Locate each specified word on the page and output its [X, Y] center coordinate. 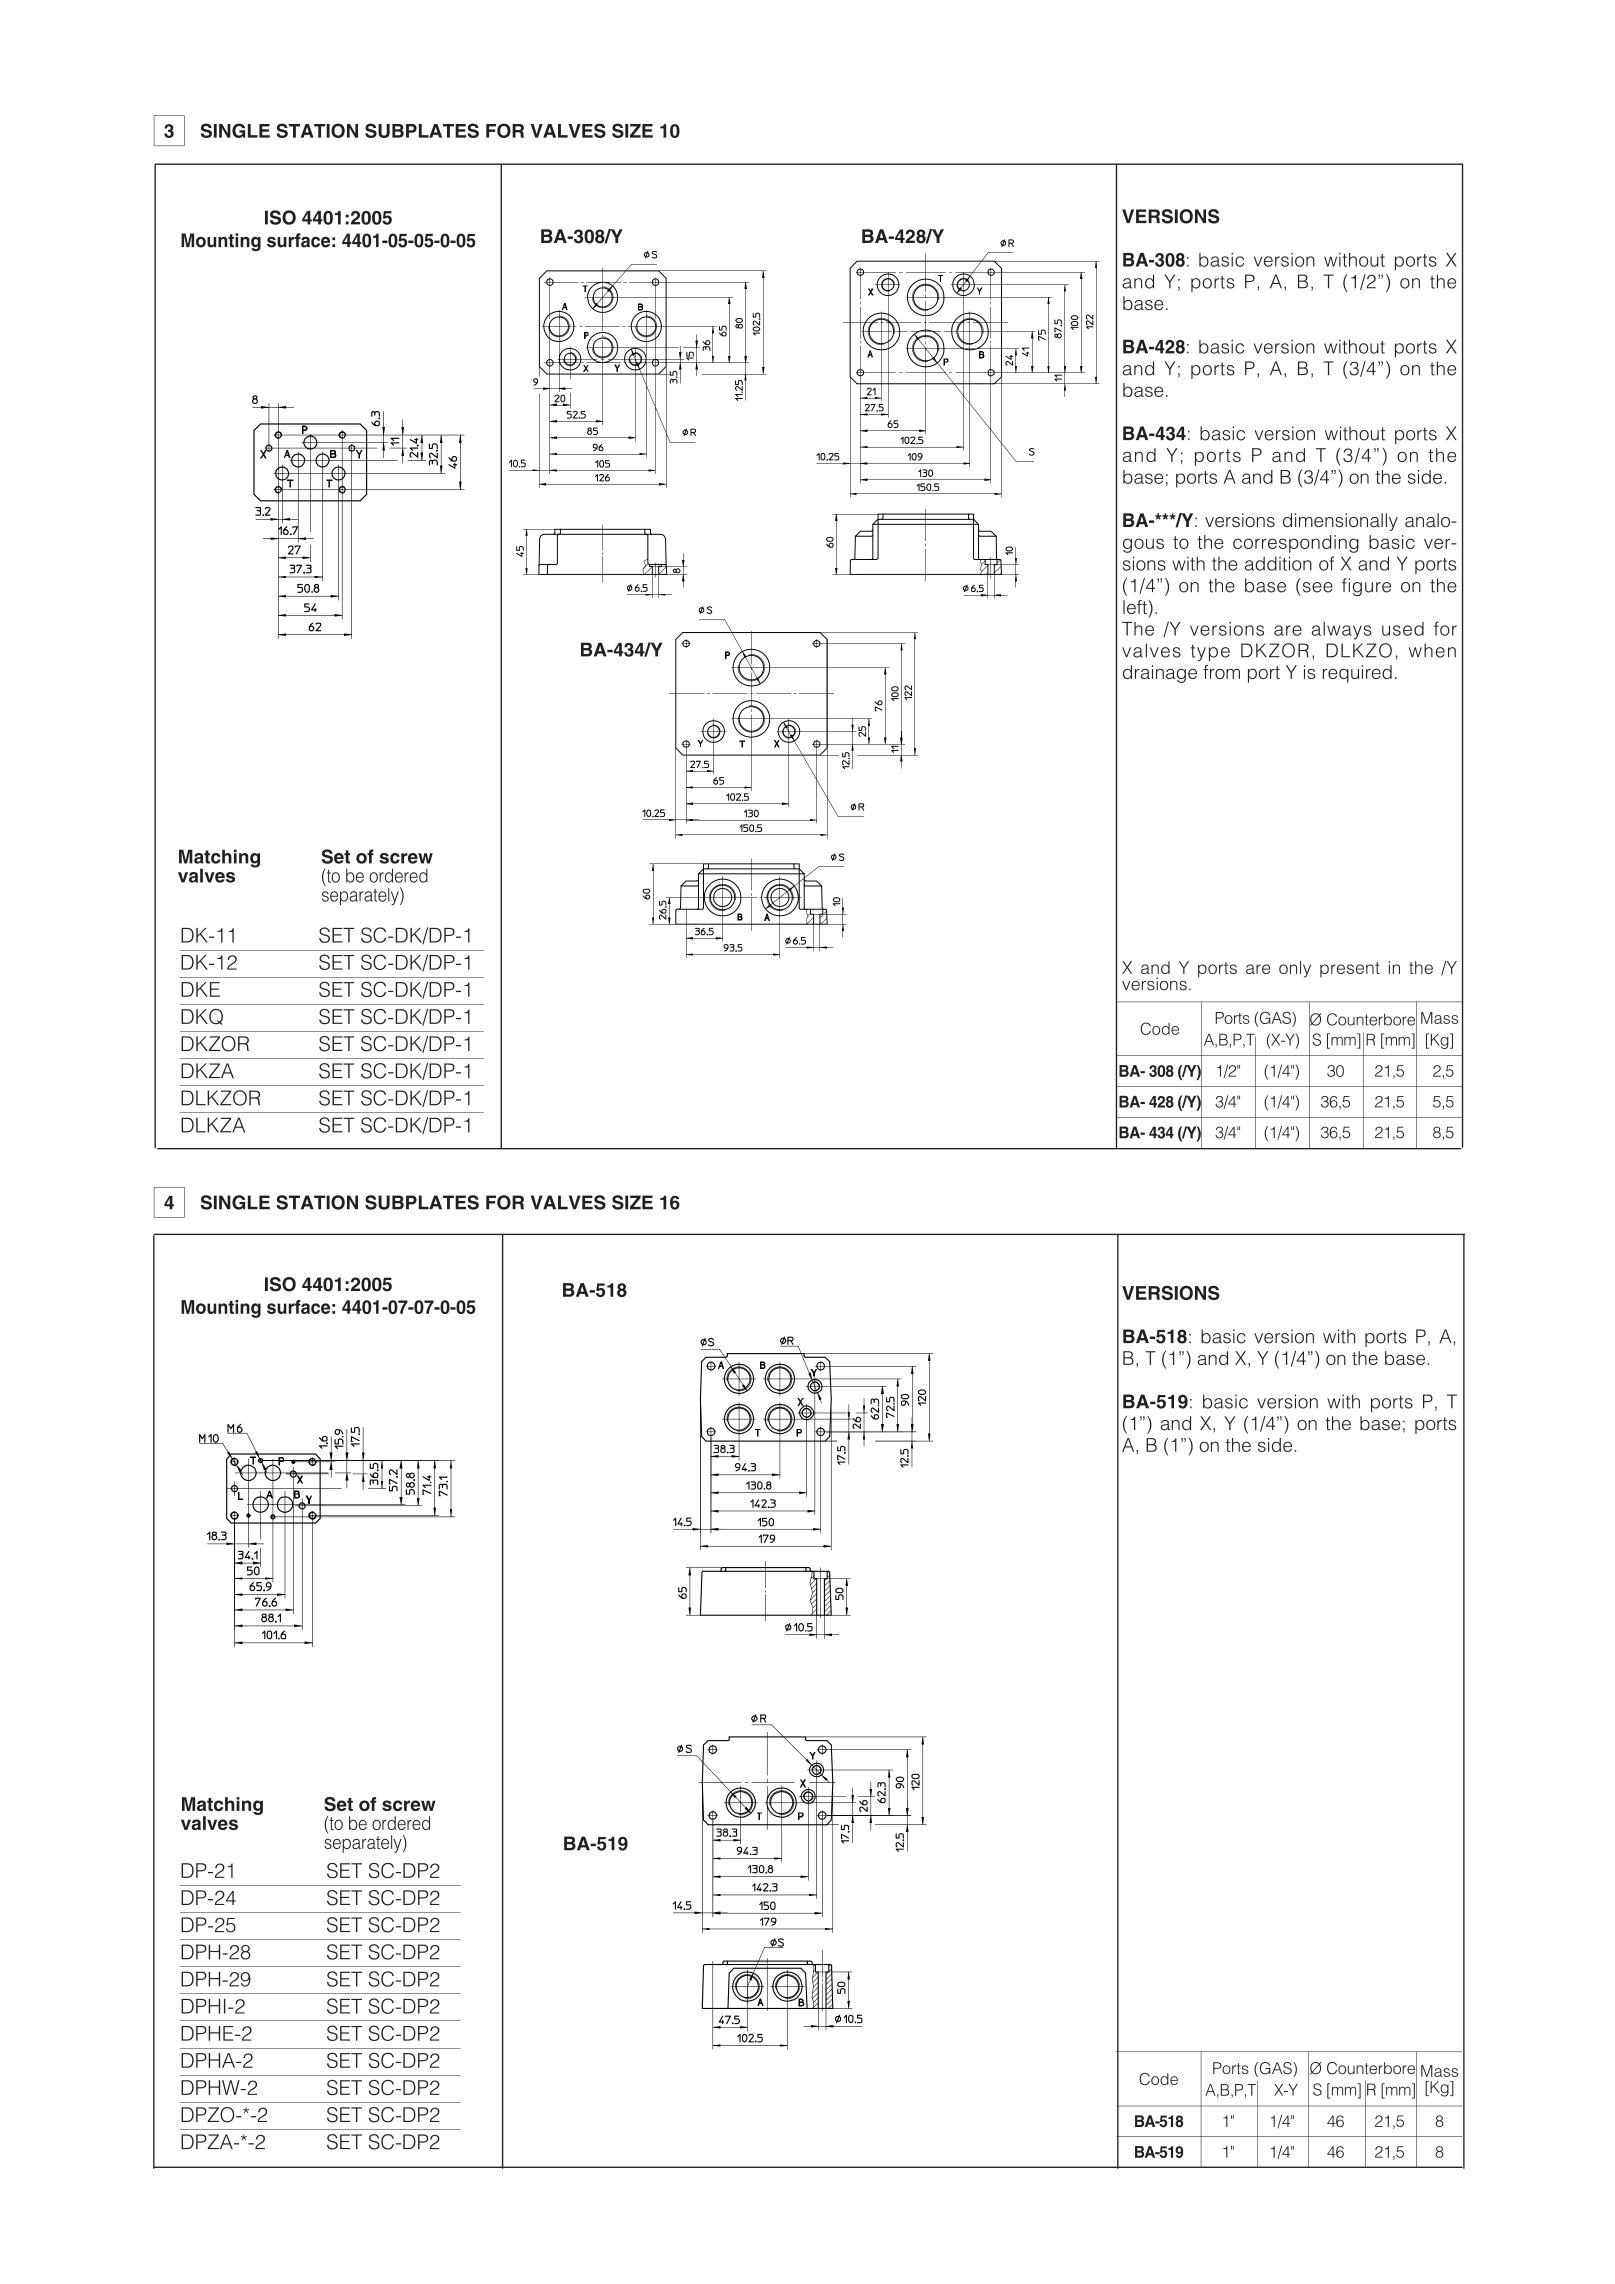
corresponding [1296, 544]
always [1342, 631]
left [1136, 607]
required [1357, 674]
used [1403, 629]
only [1295, 969]
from [1221, 672]
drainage [1160, 674]
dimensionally [1340, 522]
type [1210, 652]
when [1432, 650]
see [1318, 587]
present [1350, 970]
